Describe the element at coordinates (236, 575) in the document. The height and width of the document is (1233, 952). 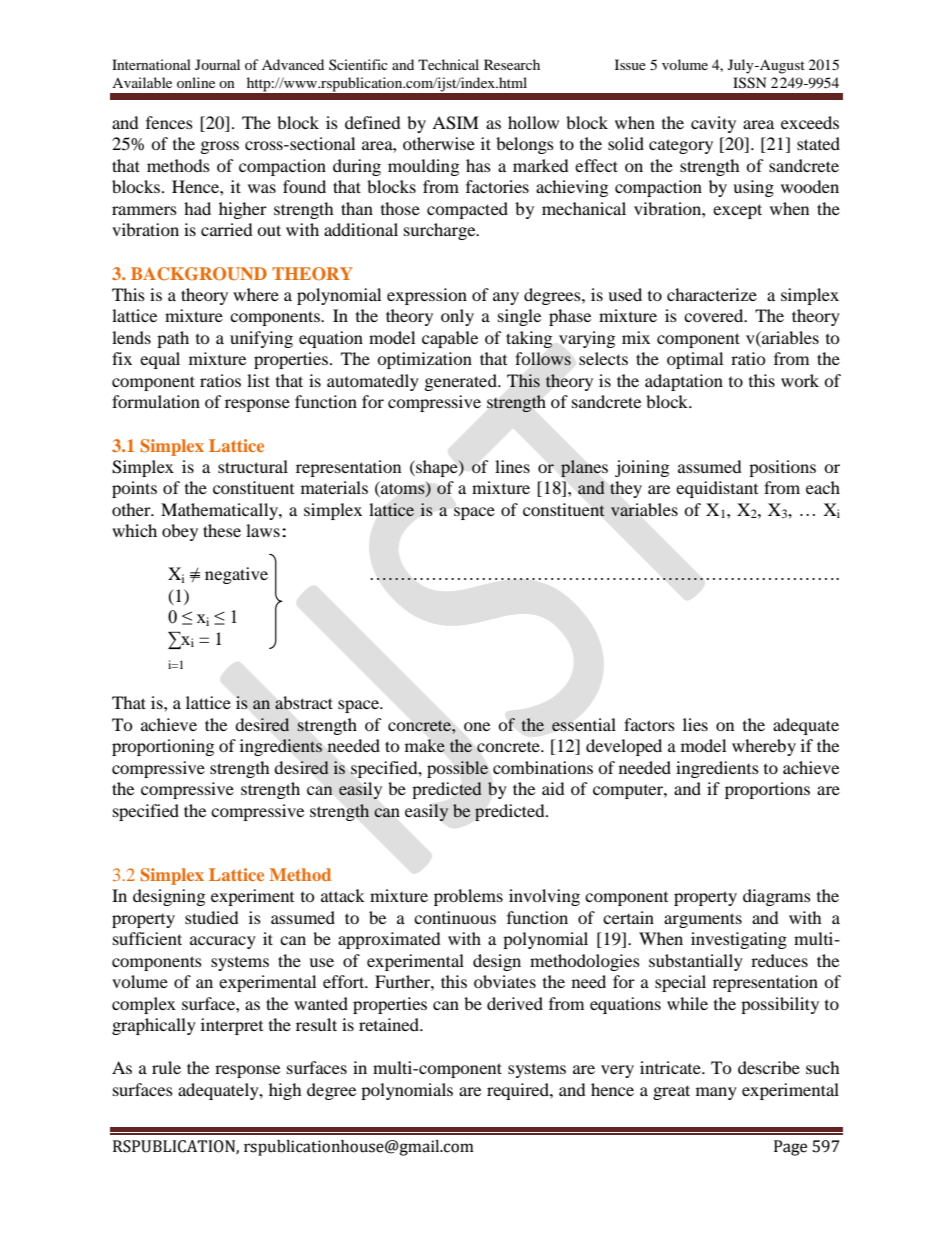
I see `negative` at that location.
